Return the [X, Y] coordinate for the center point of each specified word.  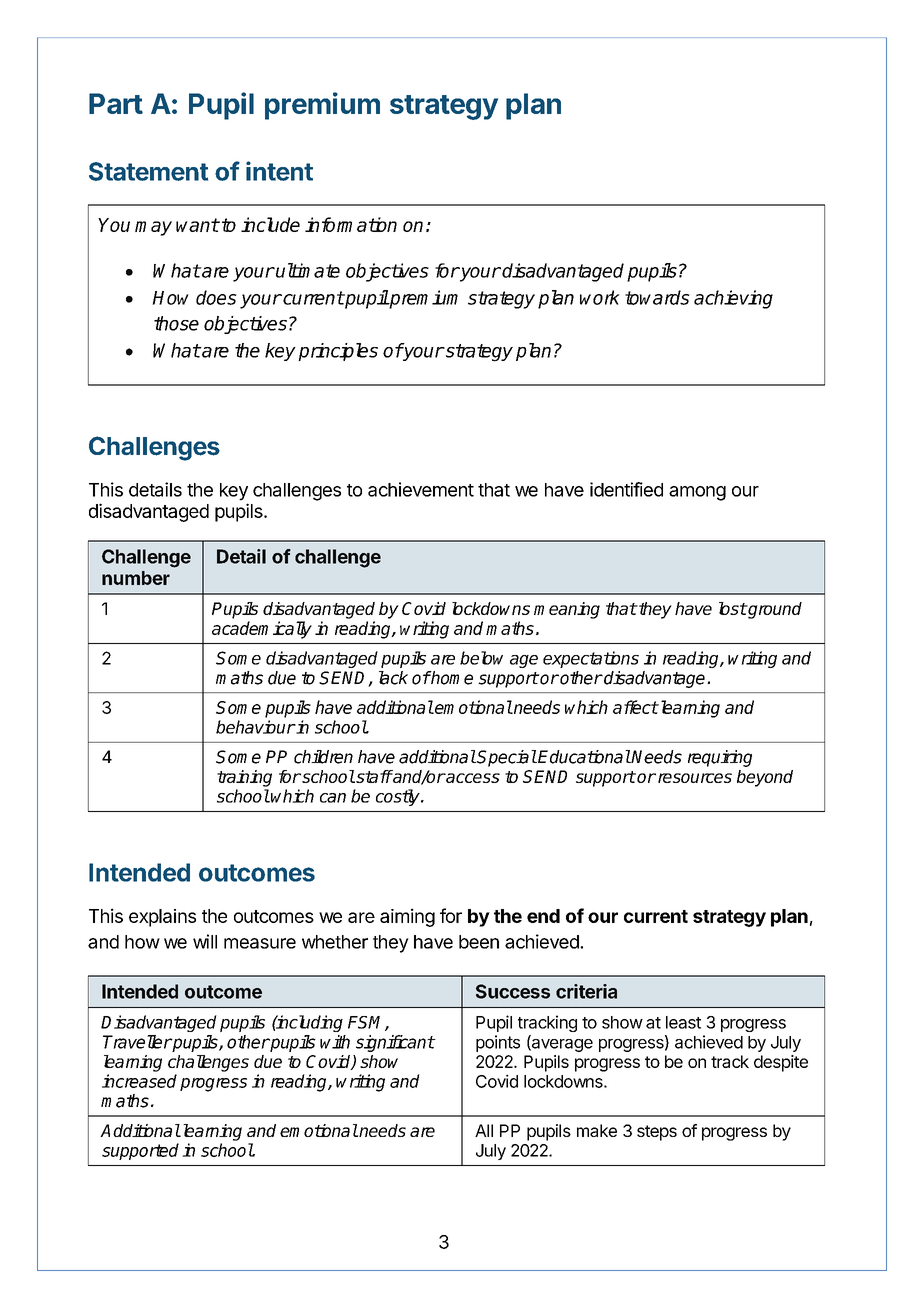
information [351, 224]
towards [657, 297]
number [136, 578]
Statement [148, 171]
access [472, 778]
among [697, 493]
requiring [720, 758]
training [244, 778]
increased [139, 1081]
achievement [421, 489]
